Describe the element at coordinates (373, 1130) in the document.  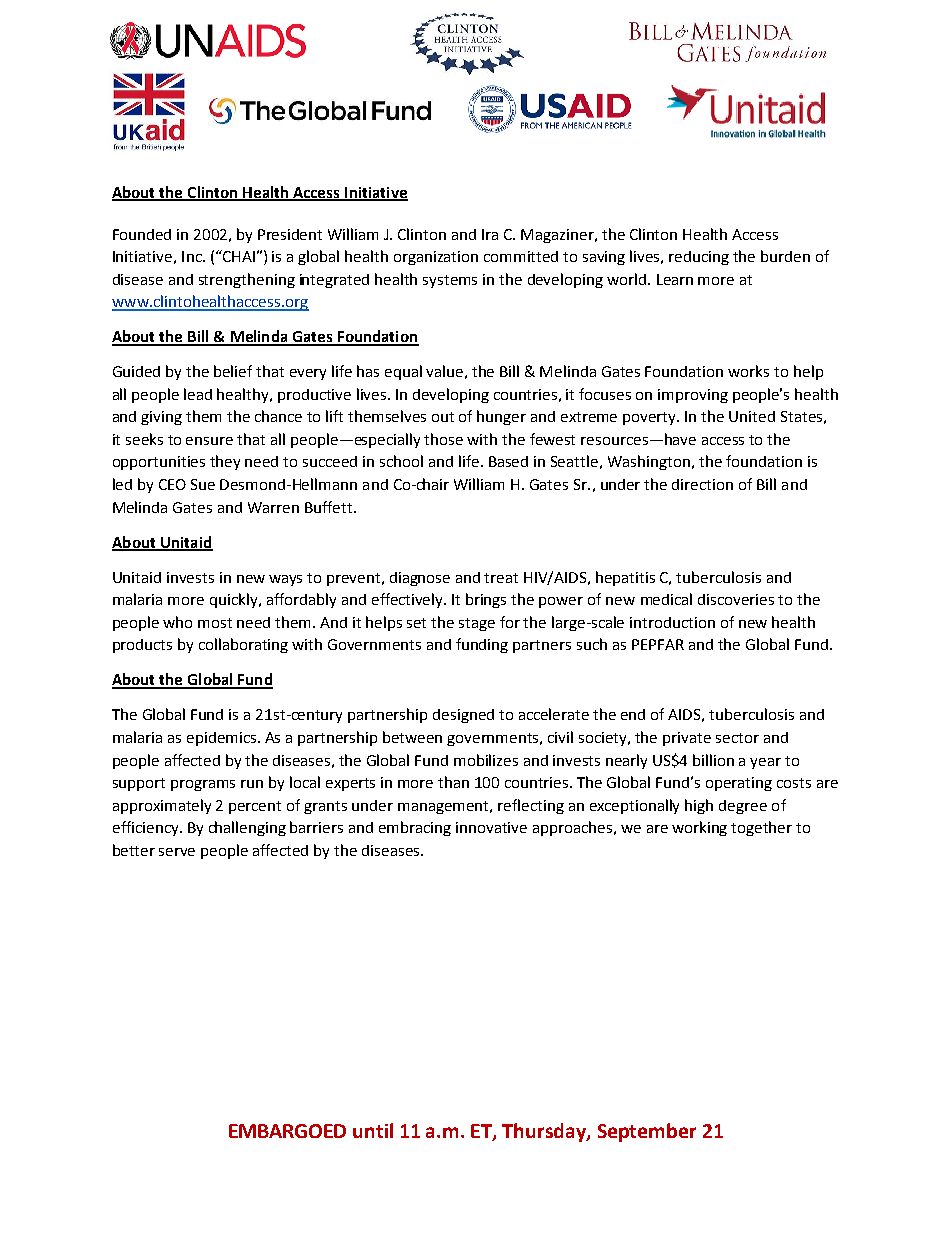
I see `until` at that location.
